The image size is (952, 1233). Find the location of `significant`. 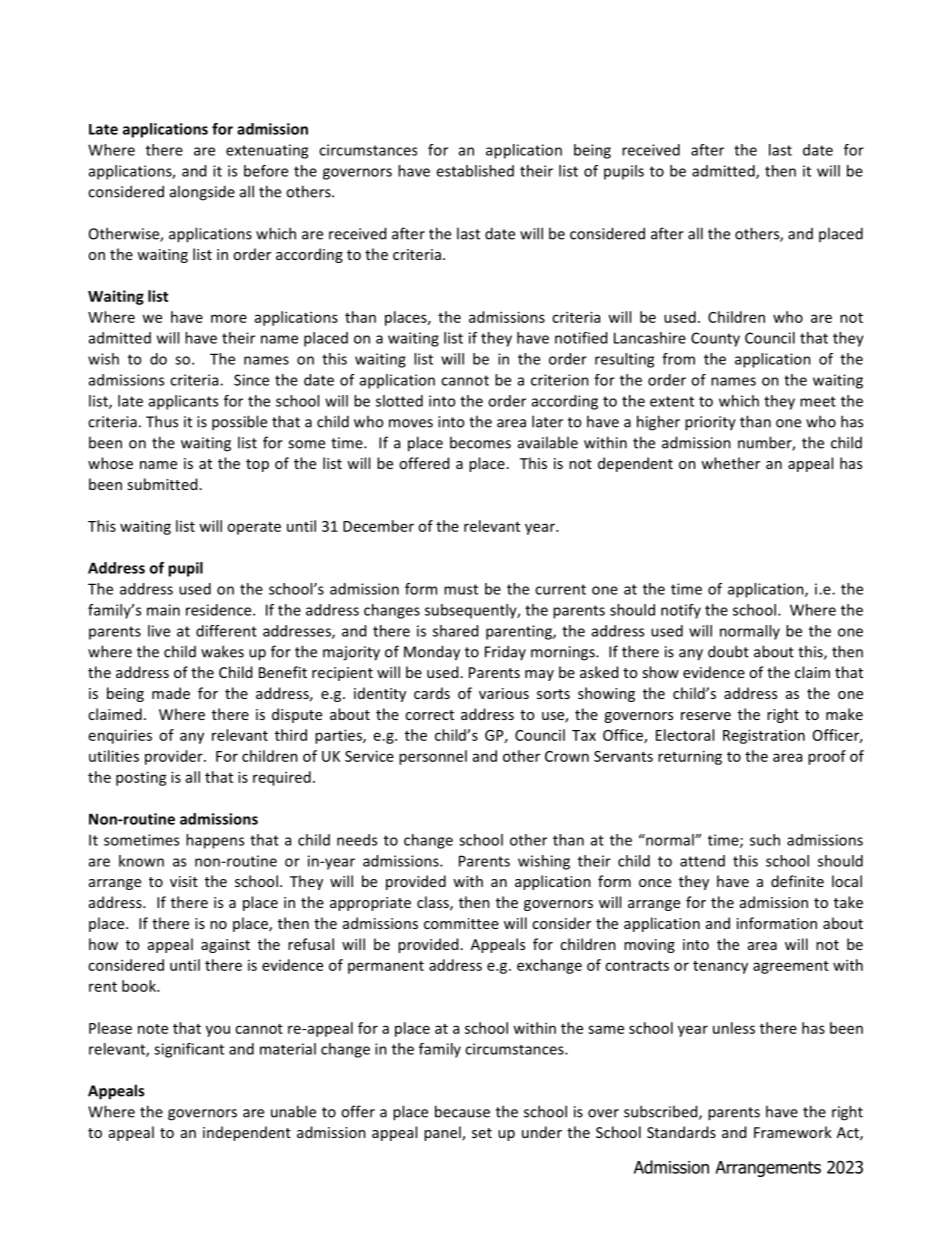

significant is located at coordinates (189, 1050).
